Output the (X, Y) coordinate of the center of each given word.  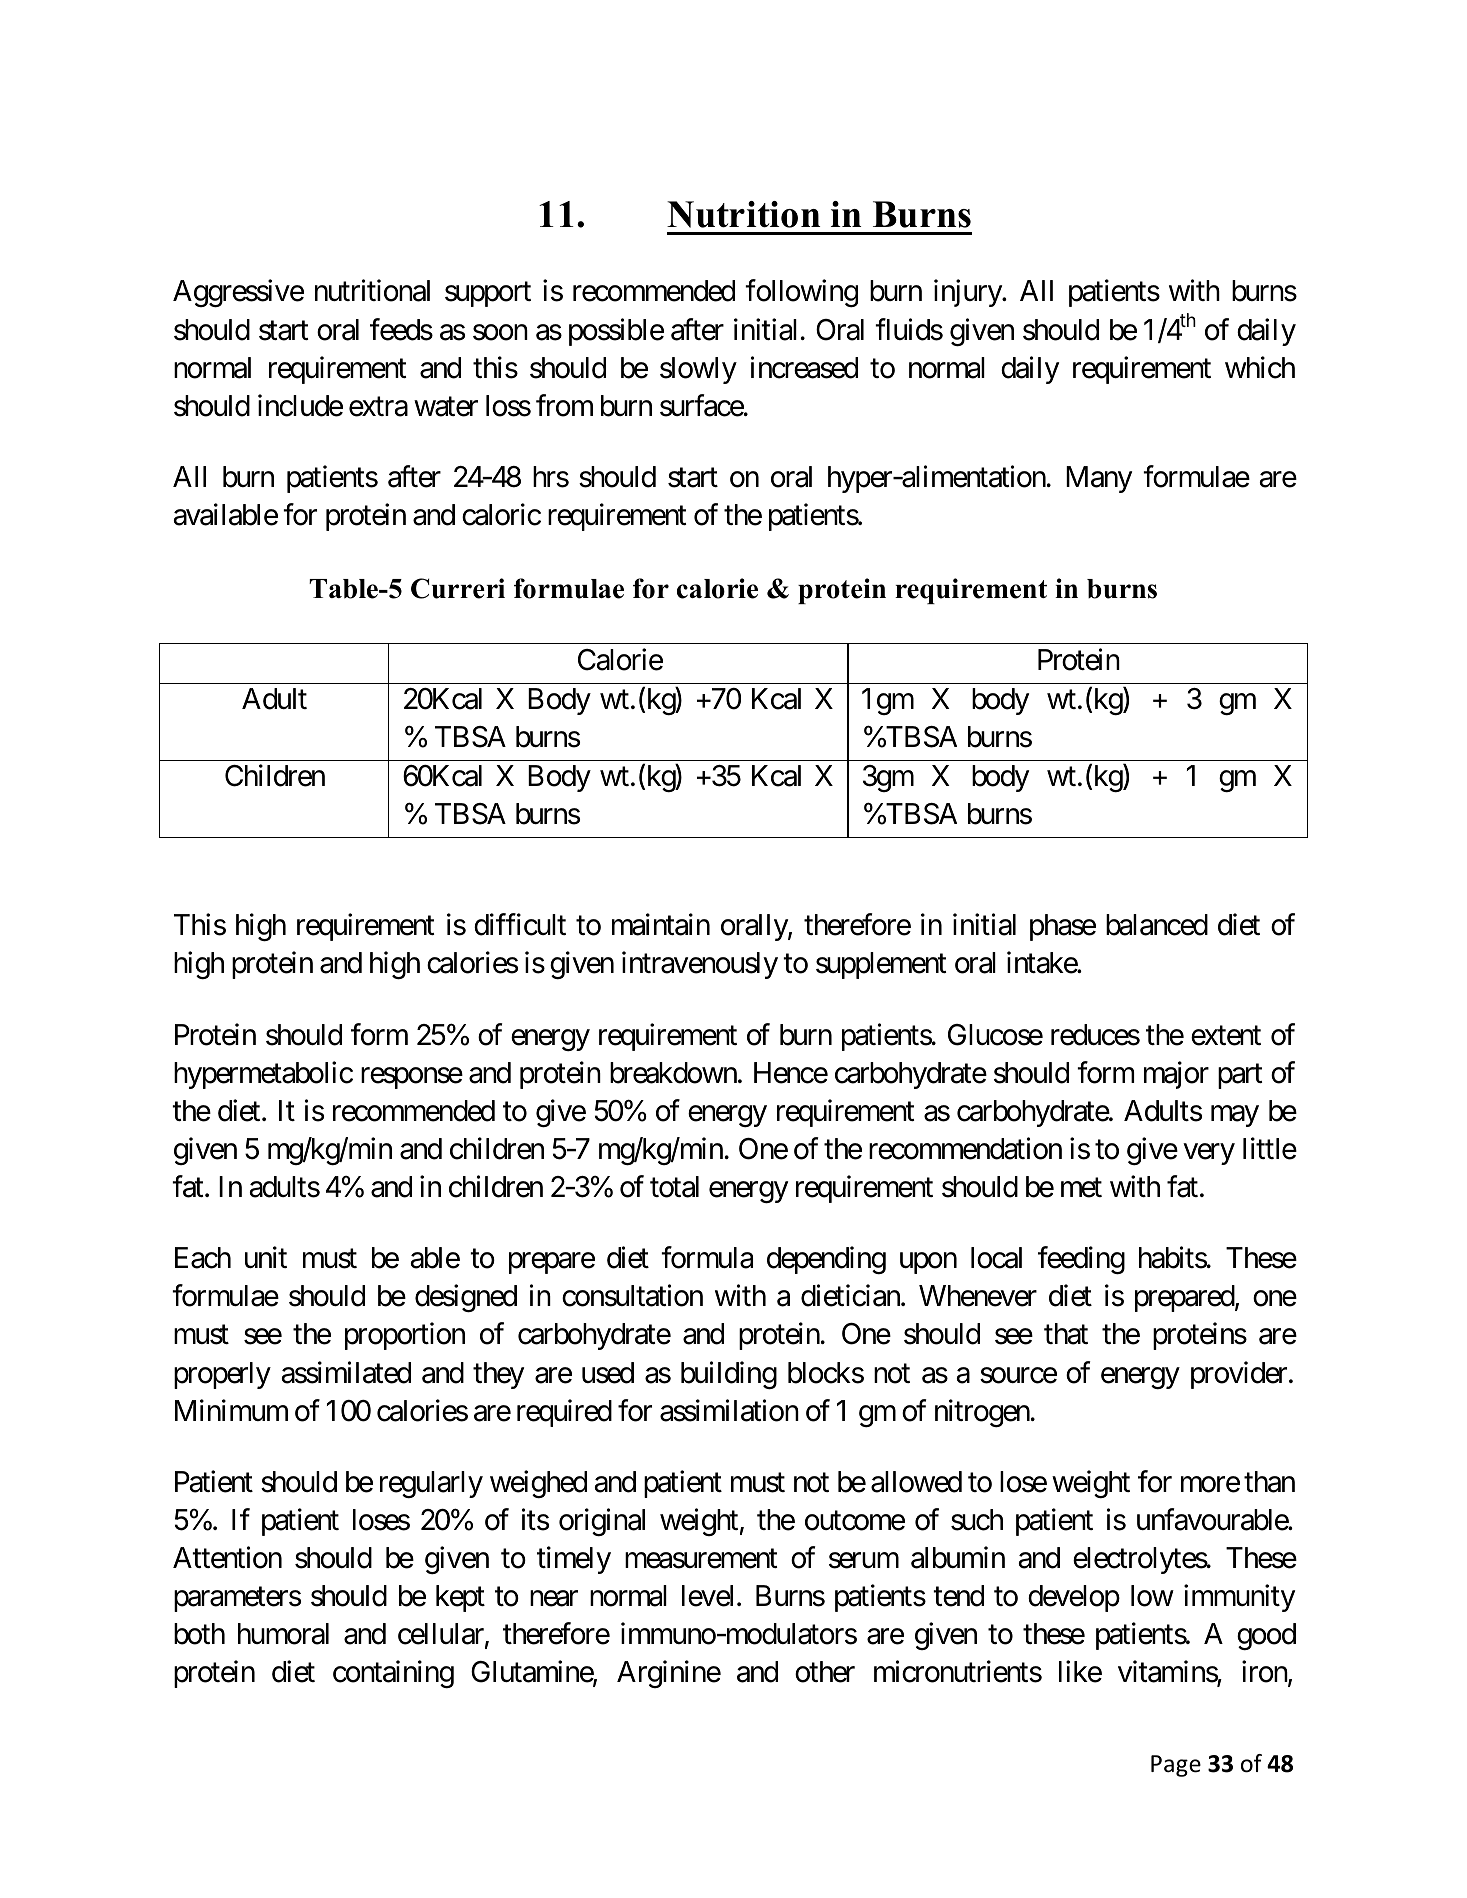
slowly (698, 370)
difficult (520, 925)
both (199, 1634)
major (1176, 1075)
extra (378, 407)
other (825, 1672)
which (1260, 367)
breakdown (673, 1073)
